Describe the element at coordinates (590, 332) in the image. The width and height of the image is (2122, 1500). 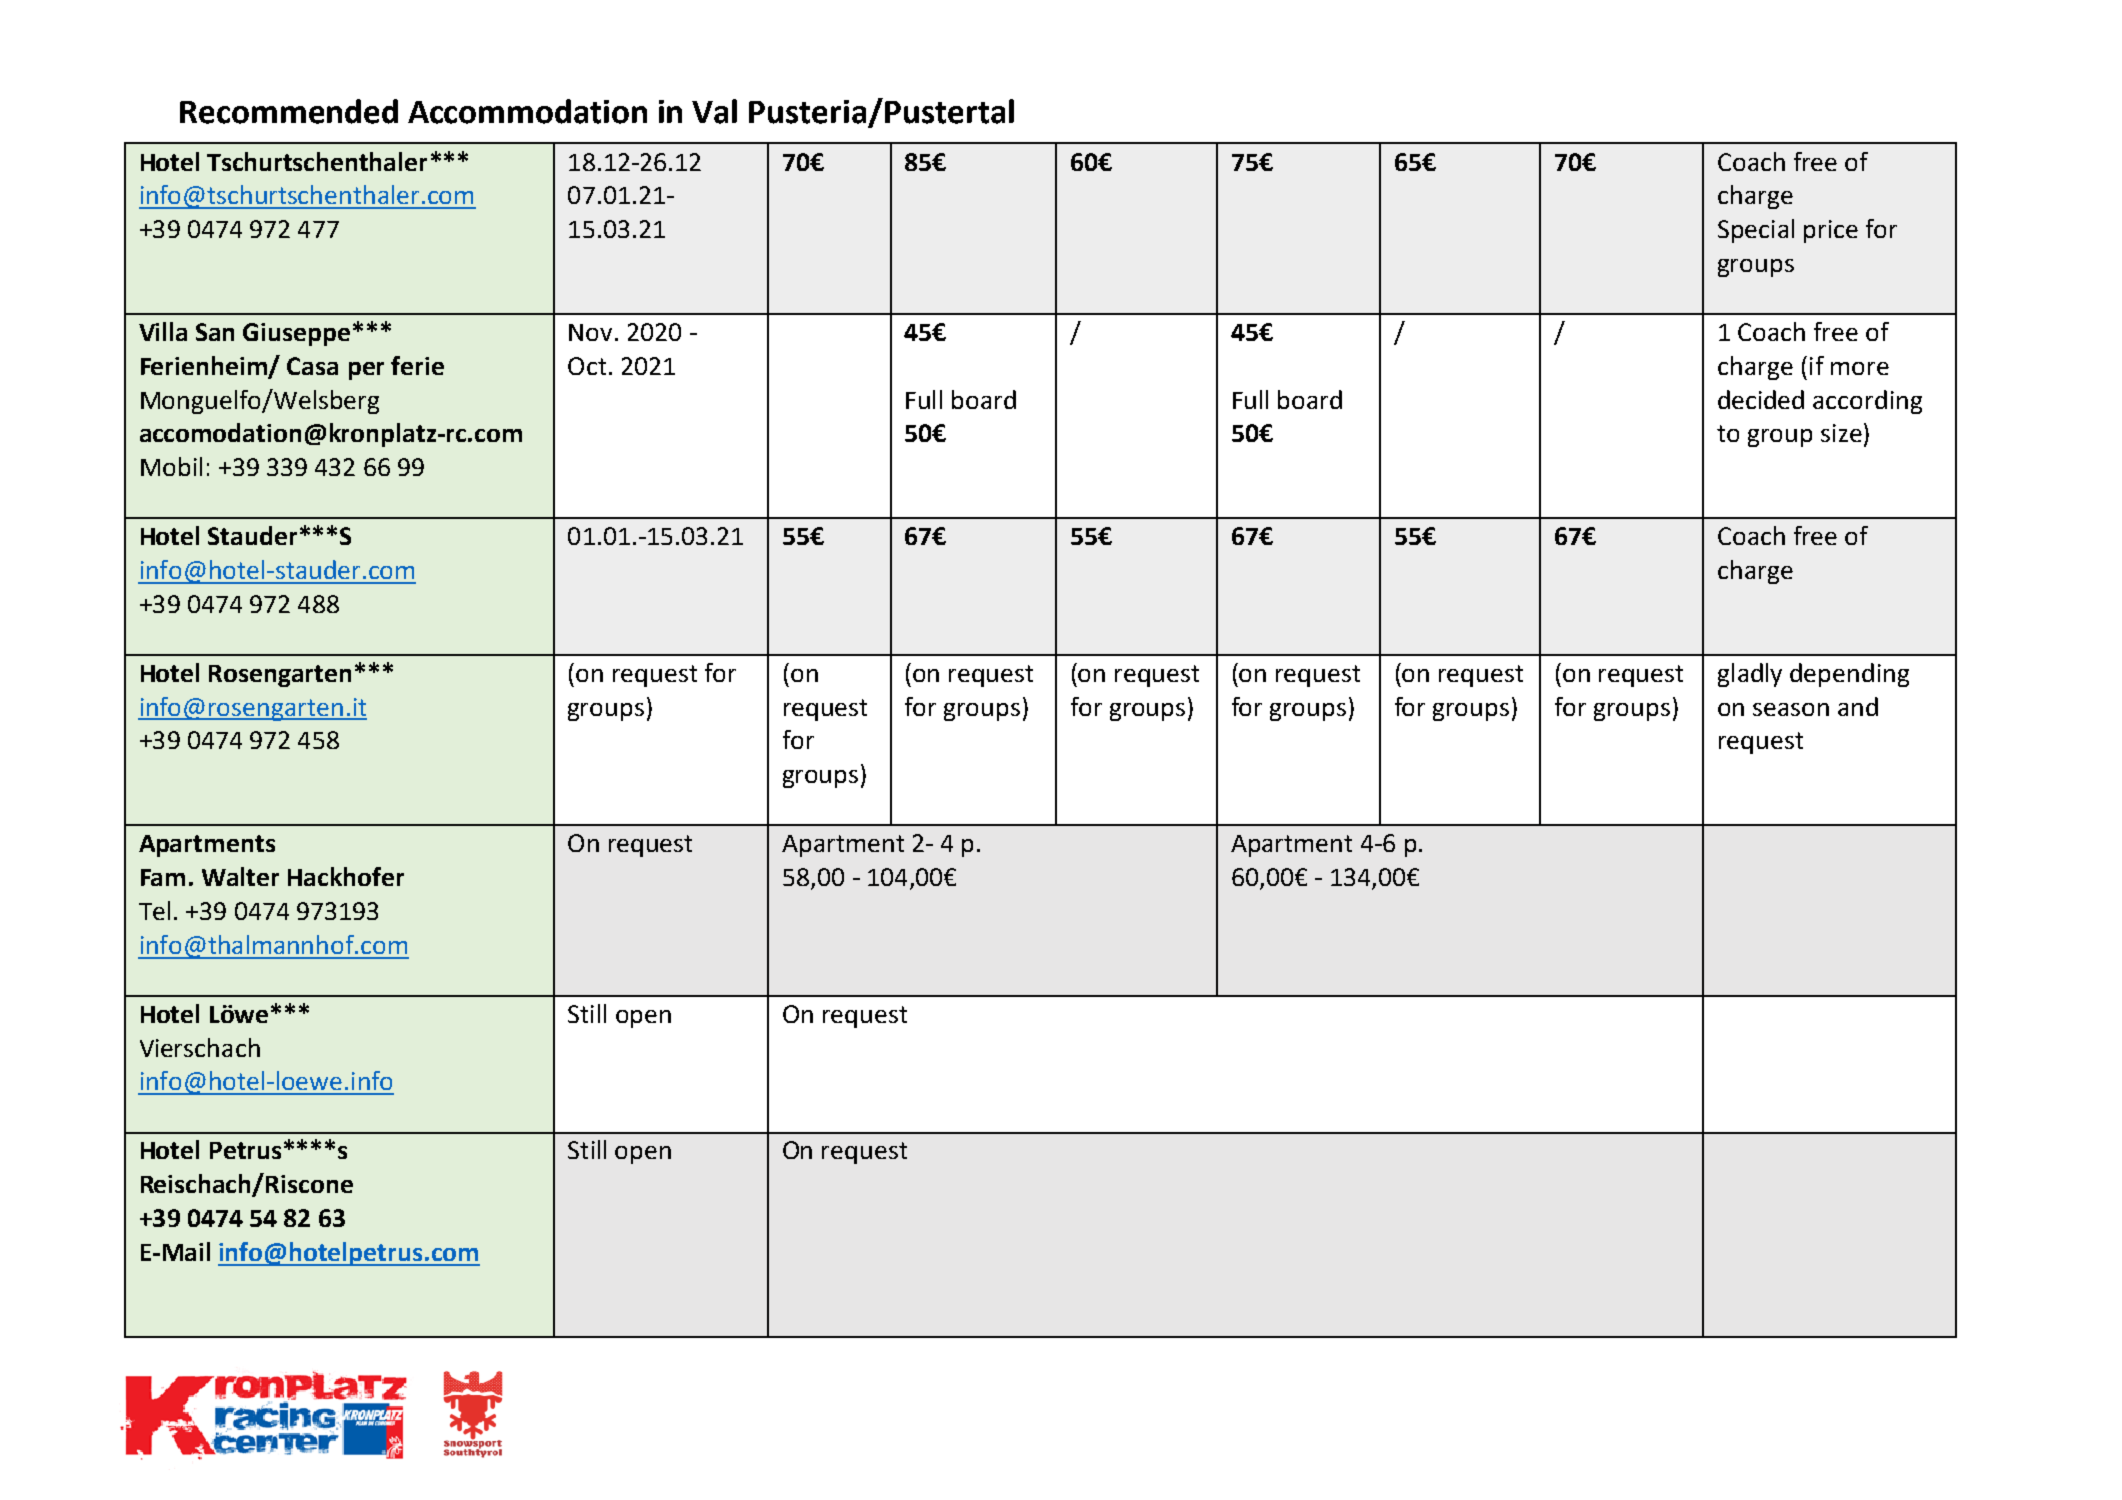
I see `Nov` at that location.
